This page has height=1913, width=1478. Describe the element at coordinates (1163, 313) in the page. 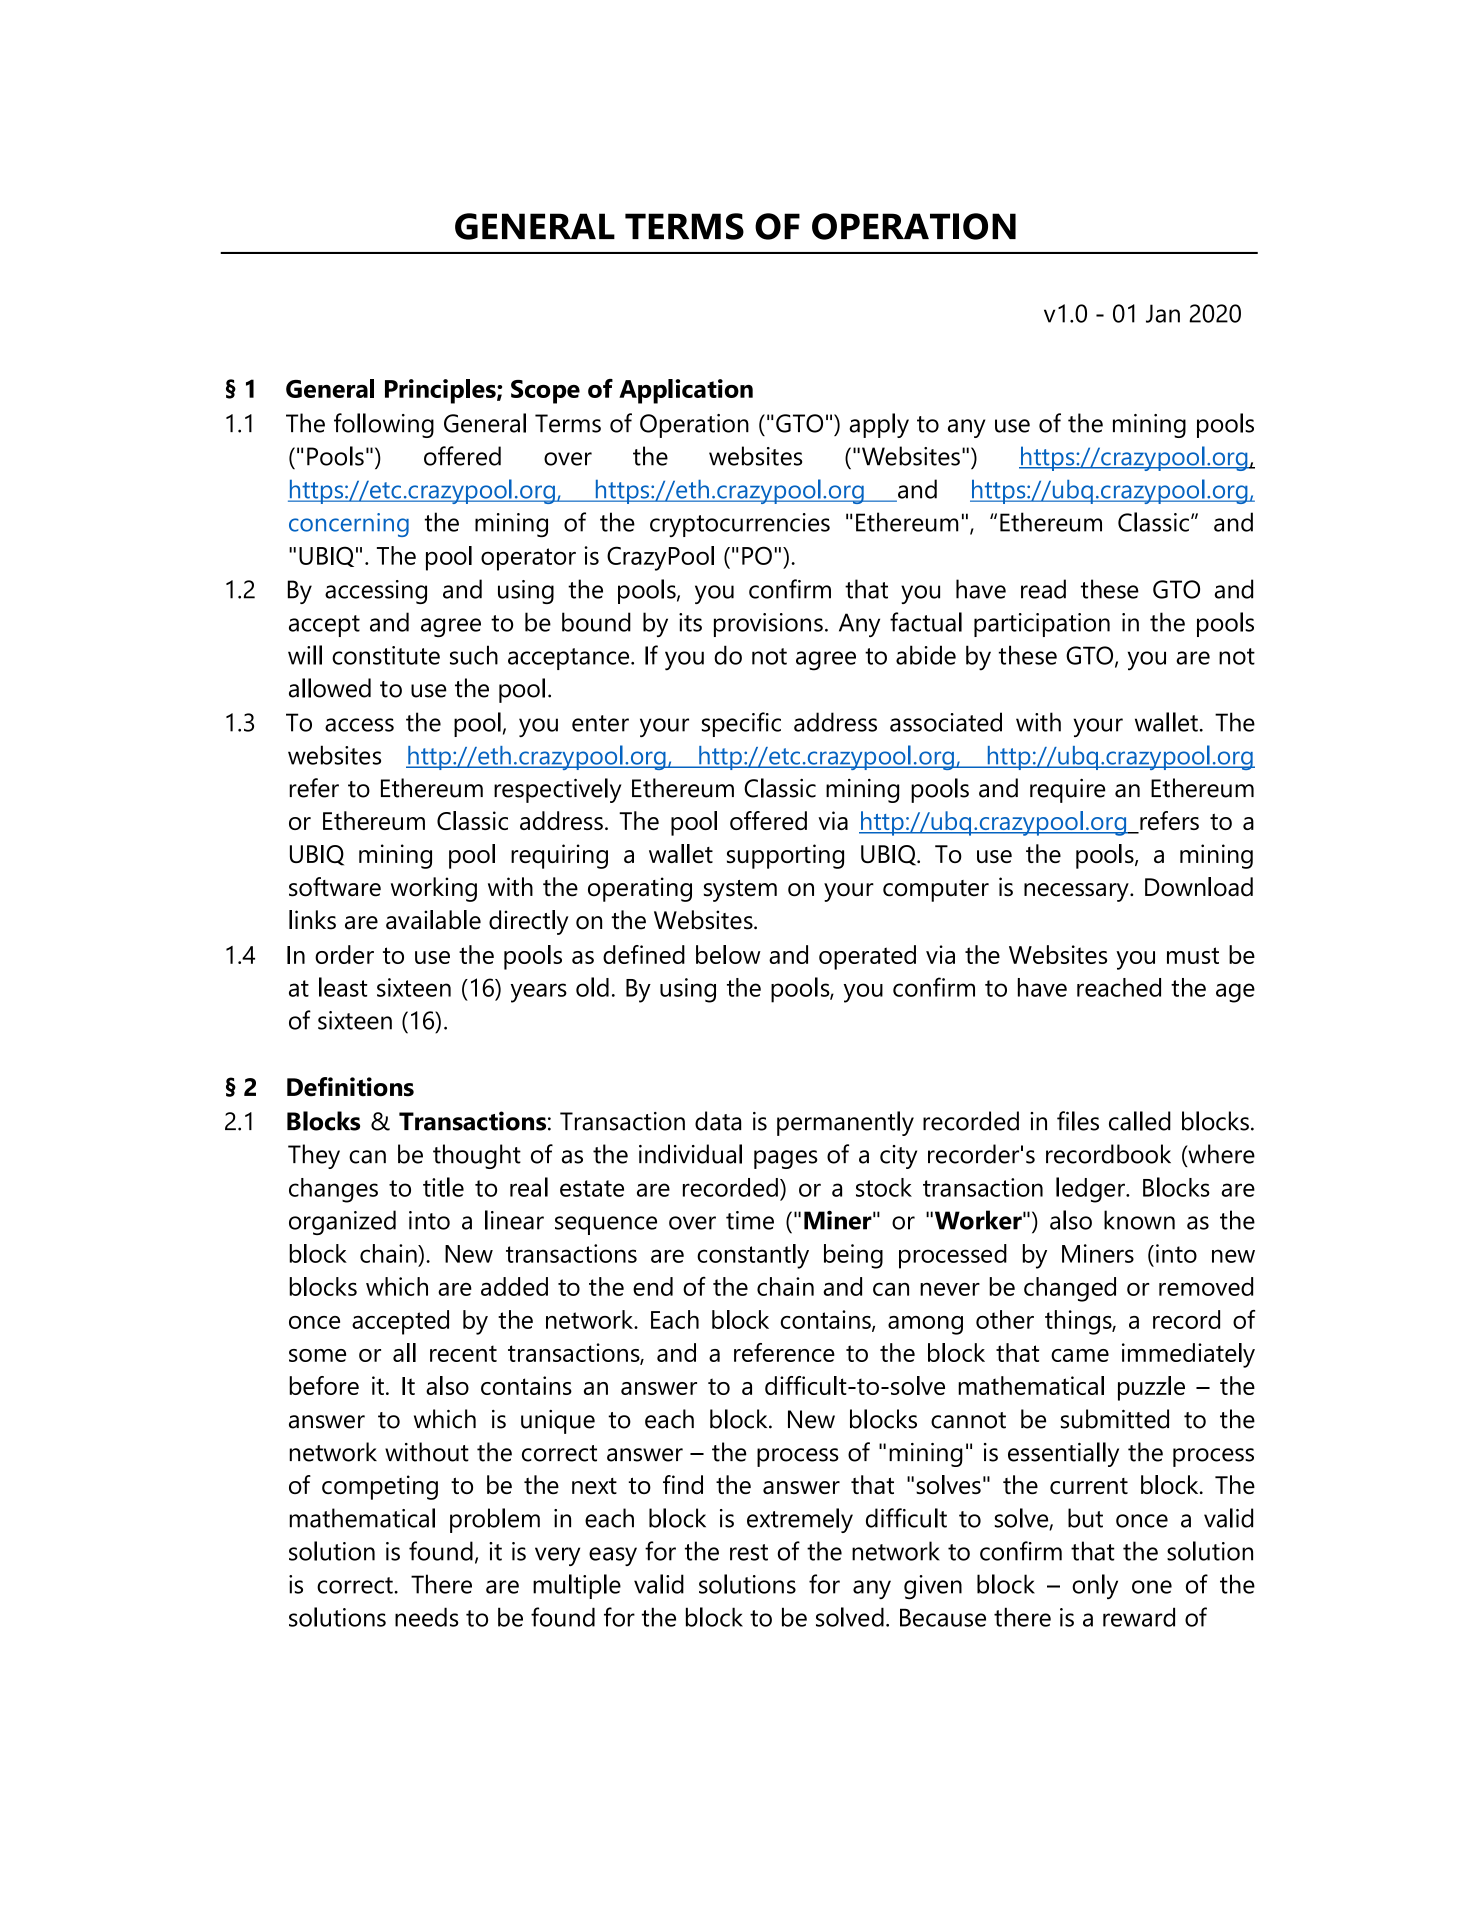

I see `Jan` at that location.
